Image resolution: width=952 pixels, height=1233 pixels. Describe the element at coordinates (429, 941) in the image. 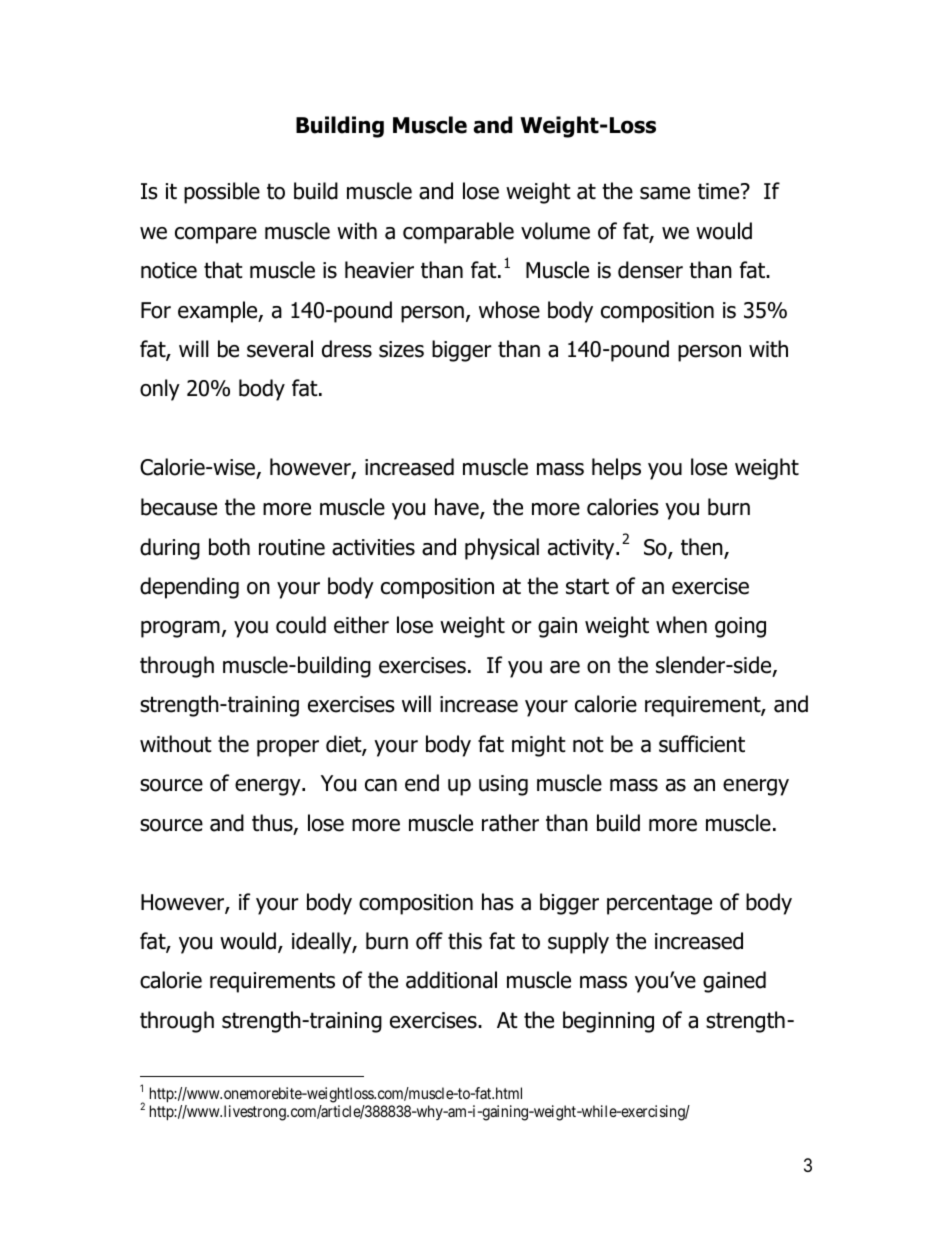

I see `off` at that location.
